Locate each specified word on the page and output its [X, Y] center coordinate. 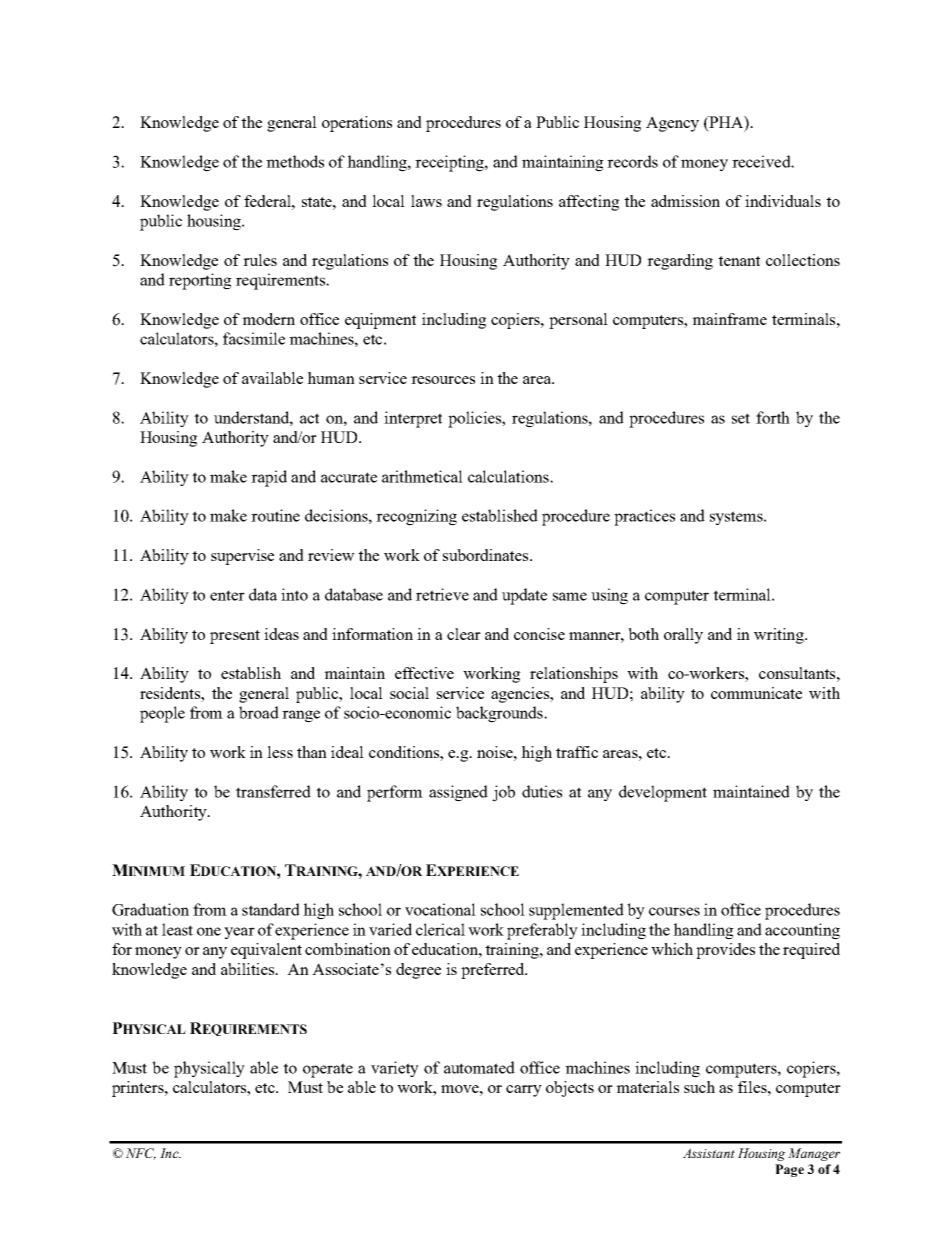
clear [464, 634]
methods [295, 161]
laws [426, 201]
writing [780, 636]
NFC [141, 1154]
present [235, 637]
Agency [672, 124]
